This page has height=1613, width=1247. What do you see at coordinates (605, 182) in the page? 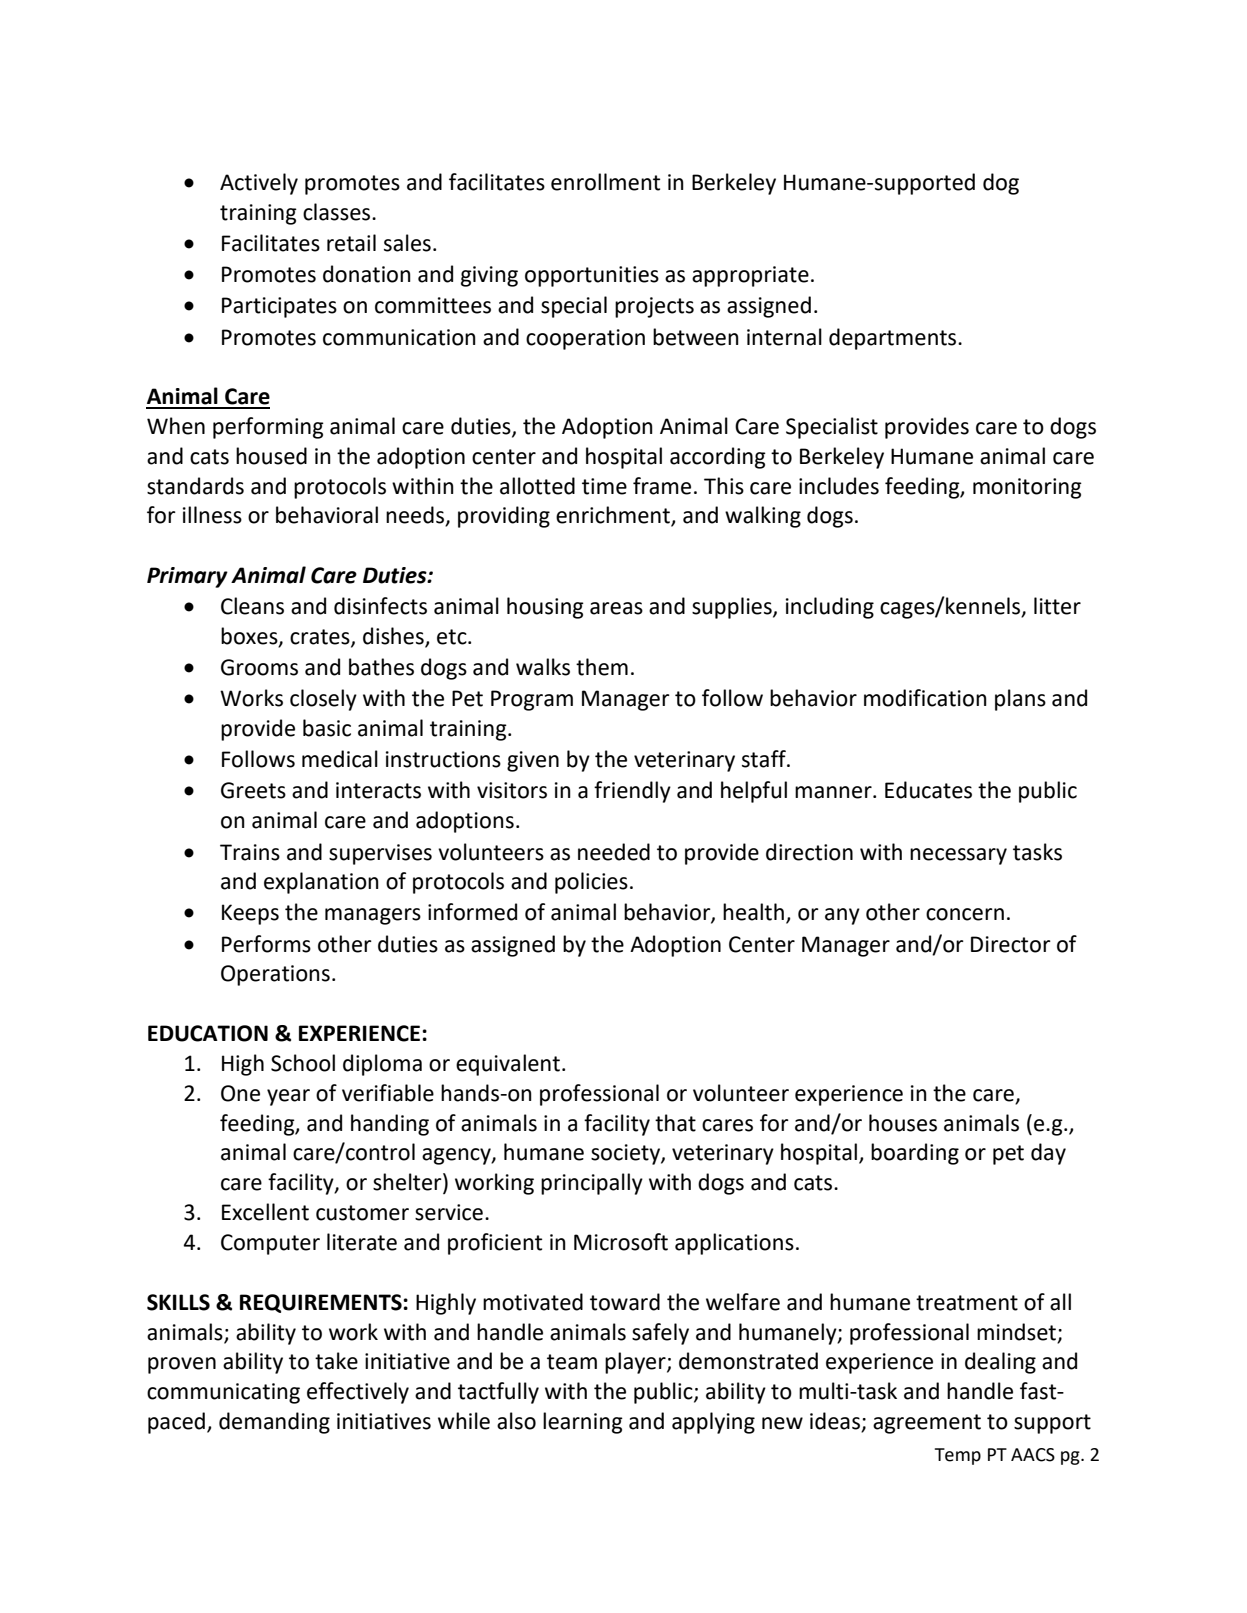
I see `enrollment` at bounding box center [605, 182].
